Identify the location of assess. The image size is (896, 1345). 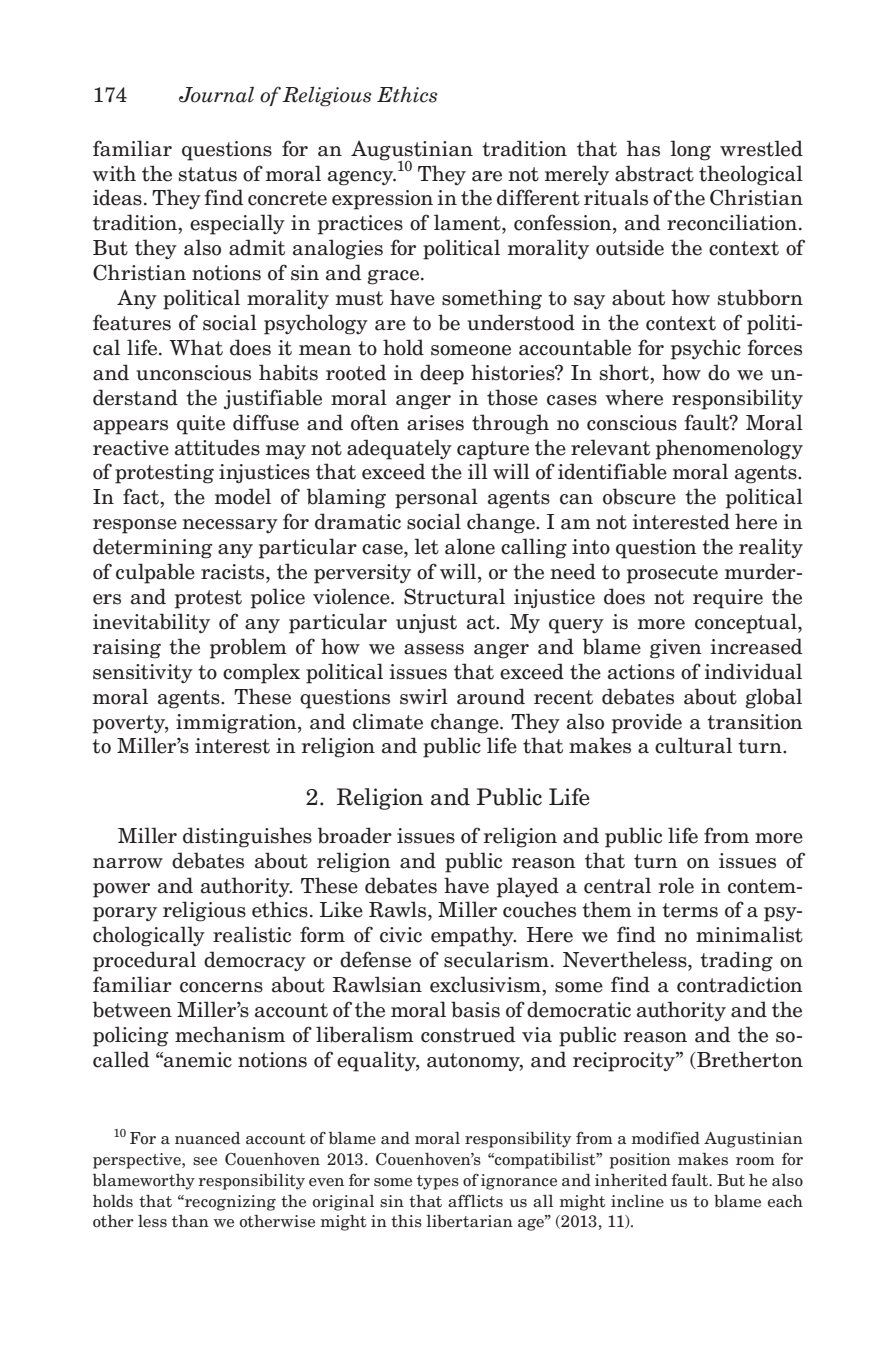
(434, 649).
